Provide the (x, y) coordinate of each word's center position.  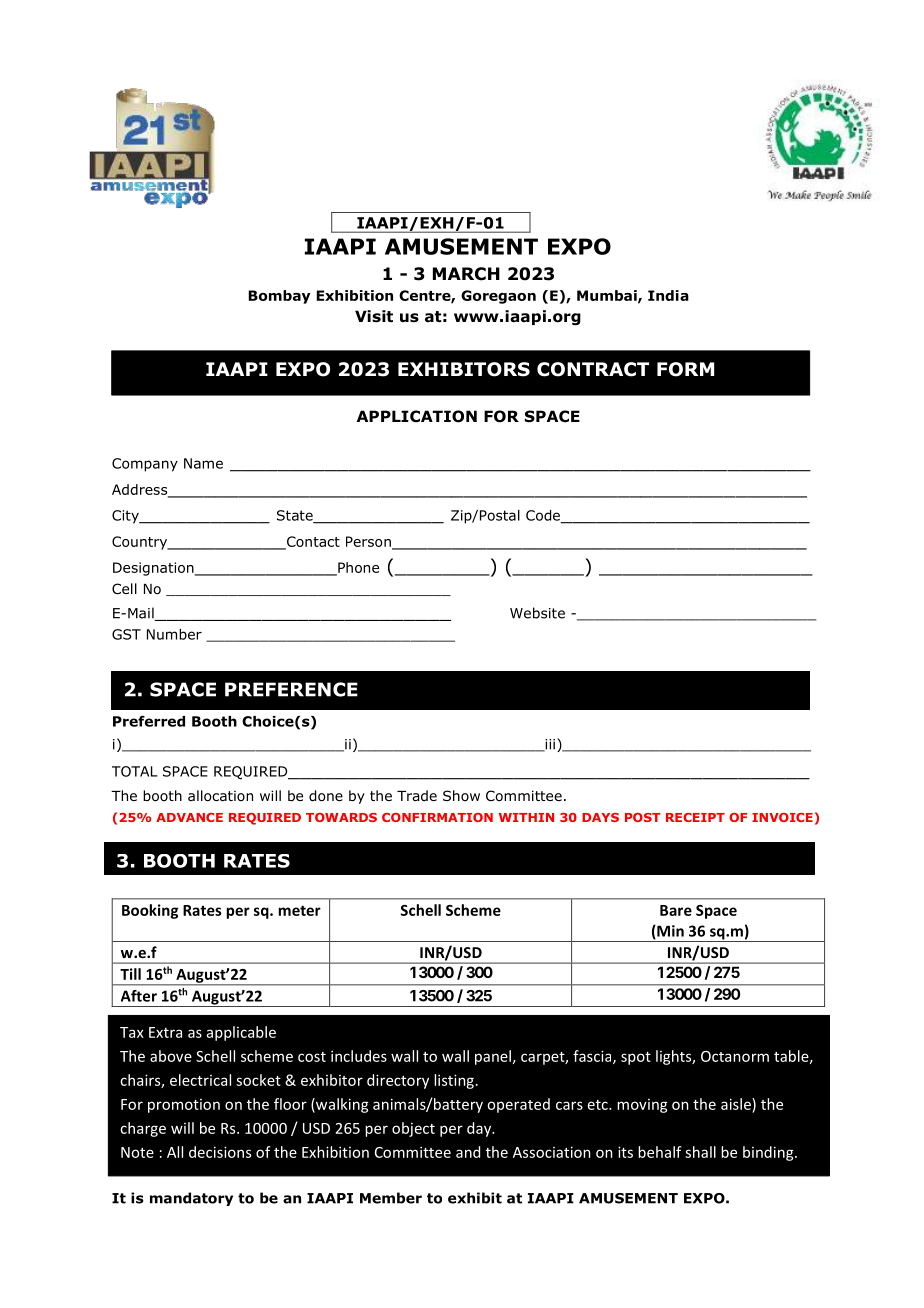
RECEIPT (695, 817)
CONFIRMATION (437, 817)
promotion (184, 1106)
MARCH (466, 274)
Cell (124, 588)
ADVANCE (189, 817)
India (668, 295)
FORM (685, 369)
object (413, 1129)
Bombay (279, 297)
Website (537, 613)
